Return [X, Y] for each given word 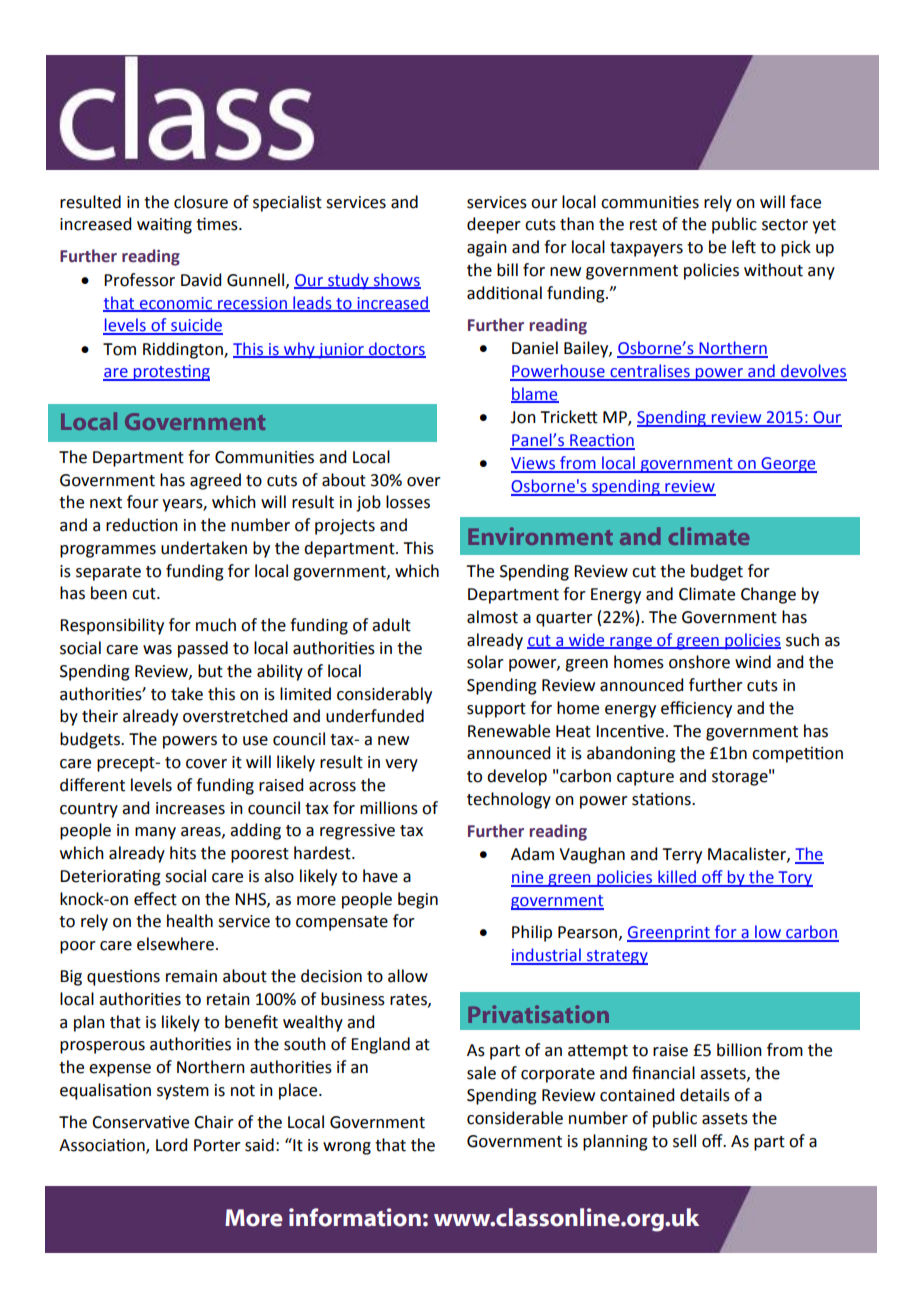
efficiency [696, 709]
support [496, 710]
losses [408, 502]
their [100, 716]
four [143, 502]
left [744, 247]
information [355, 1217]
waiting [164, 226]
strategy [616, 957]
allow [408, 976]
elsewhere [175, 944]
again [487, 249]
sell [684, 1141]
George [788, 465]
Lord [171, 1145]
